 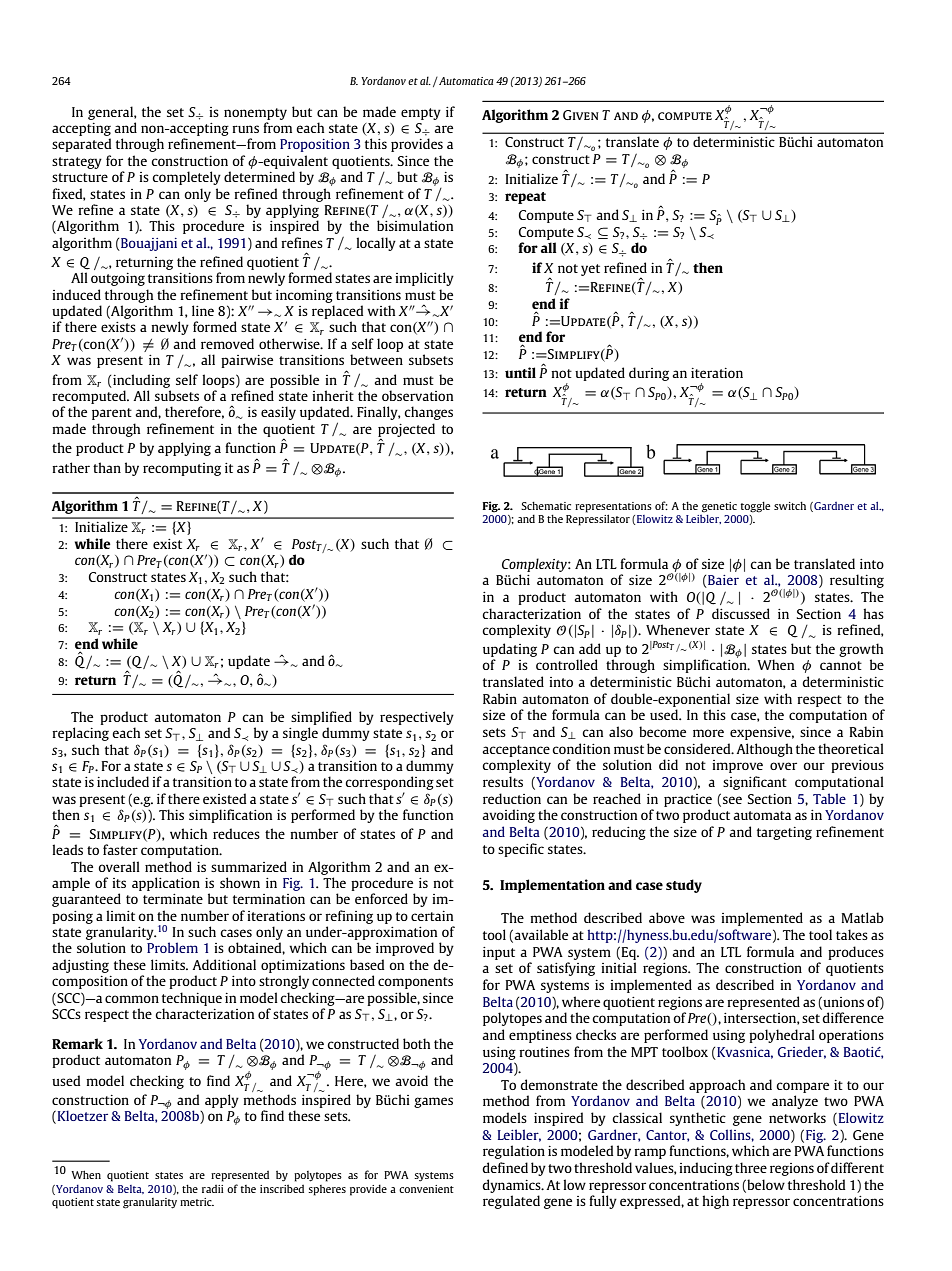 What do you see at coordinates (245, 129) in the screenshot?
I see `runs` at bounding box center [245, 129].
